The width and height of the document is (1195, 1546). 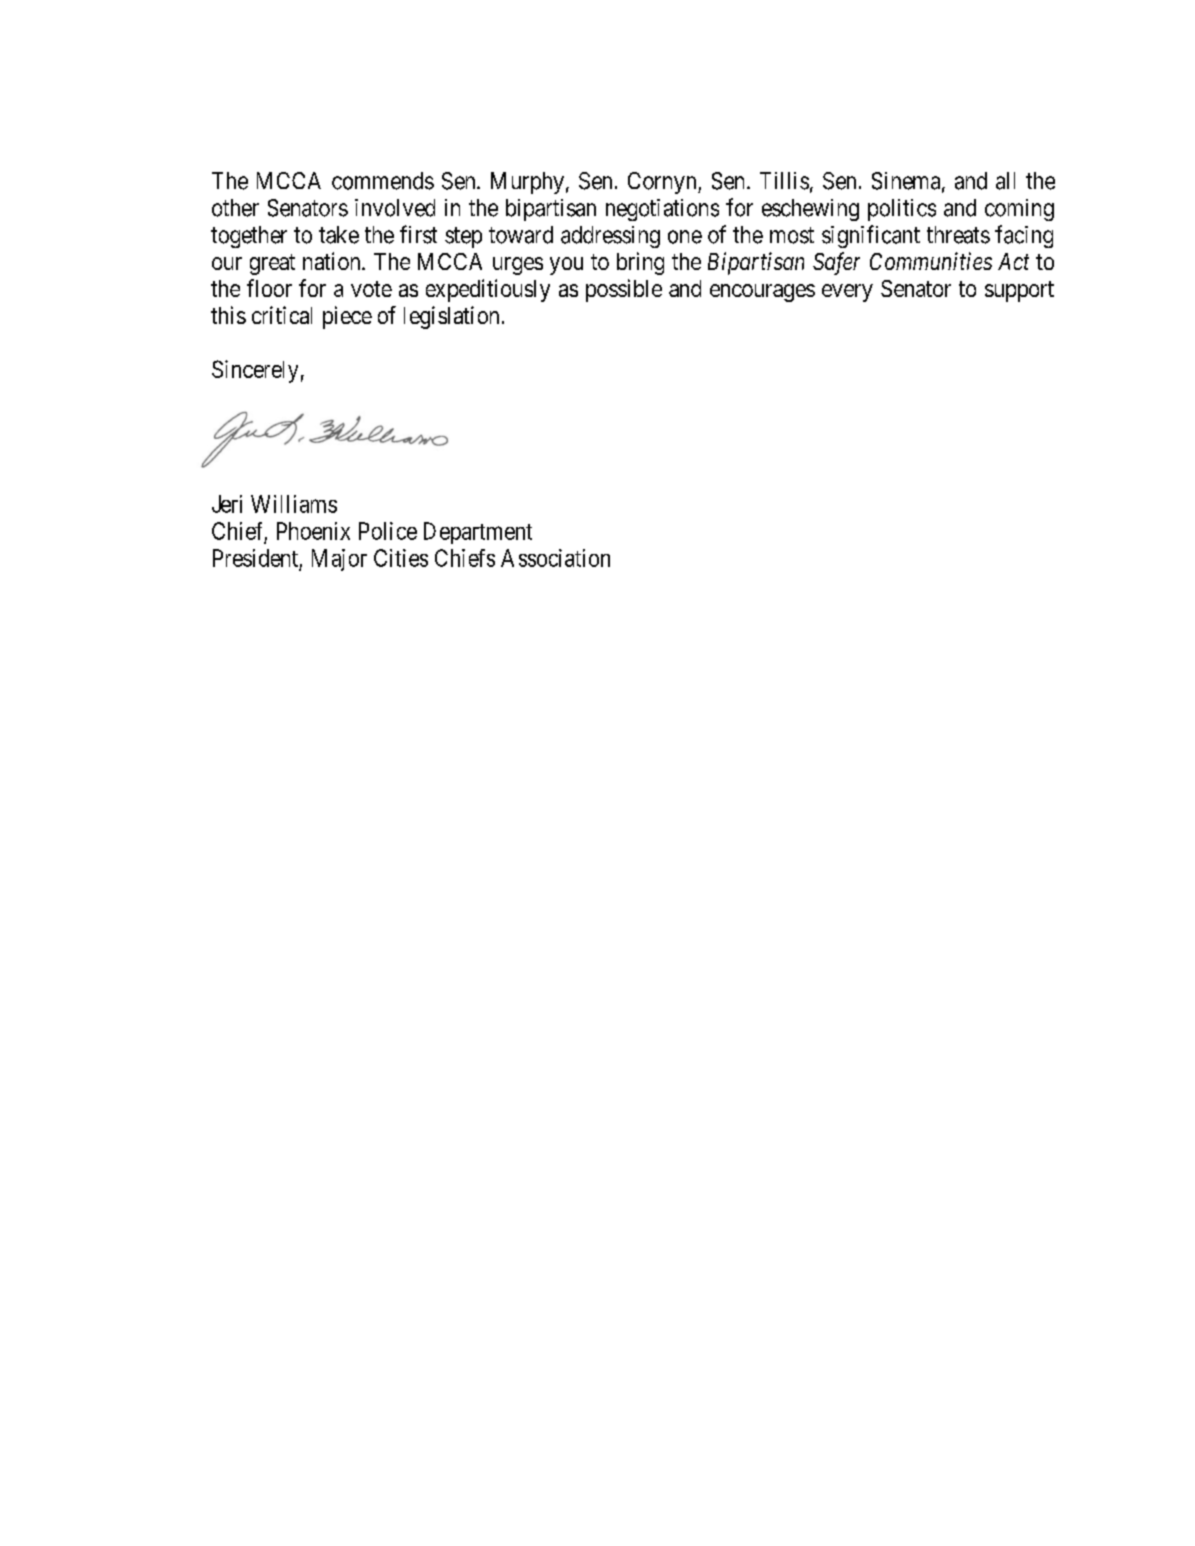 I want to click on every, so click(x=847, y=293).
